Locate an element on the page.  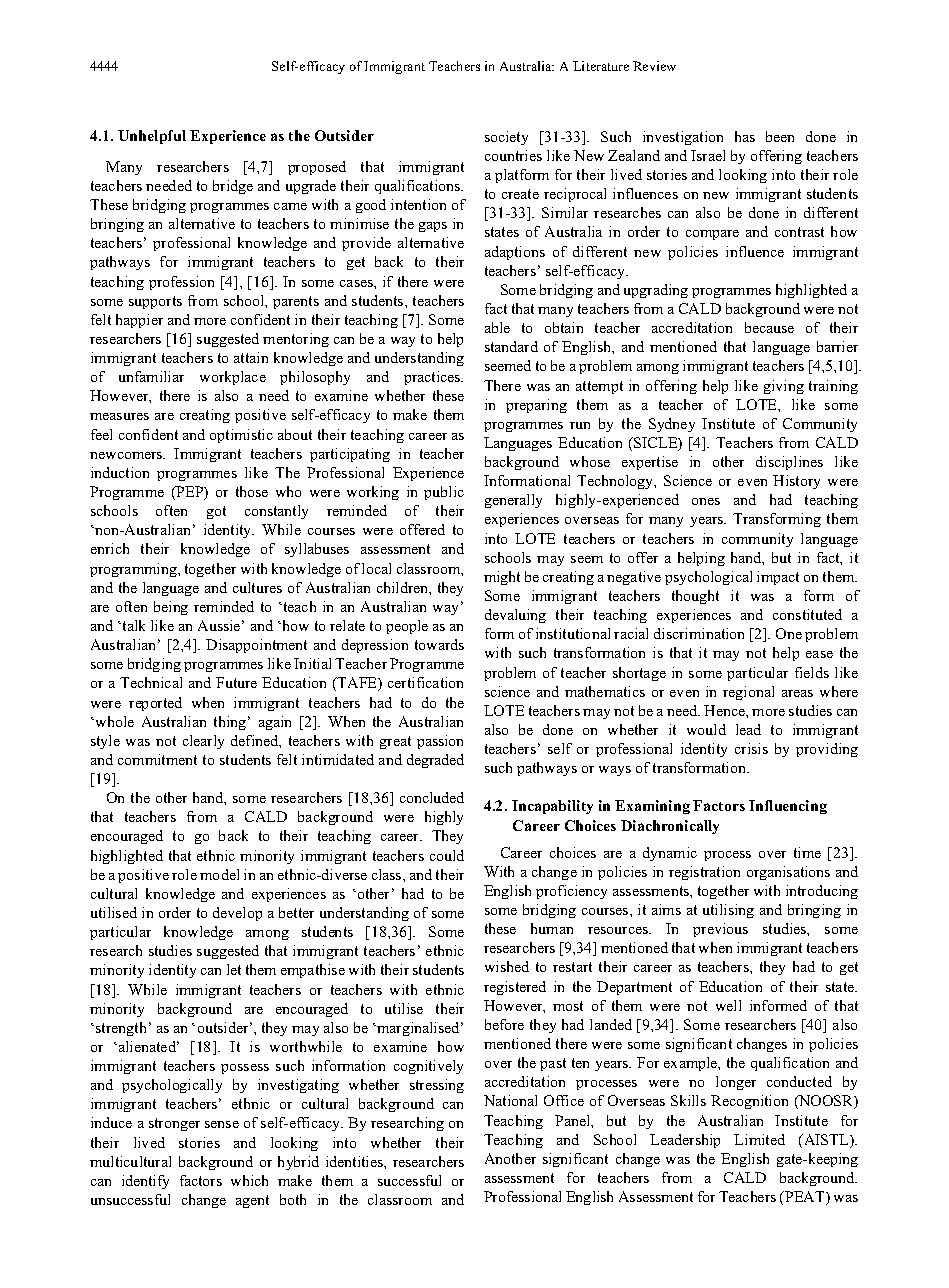
commitment is located at coordinates (157, 759).
